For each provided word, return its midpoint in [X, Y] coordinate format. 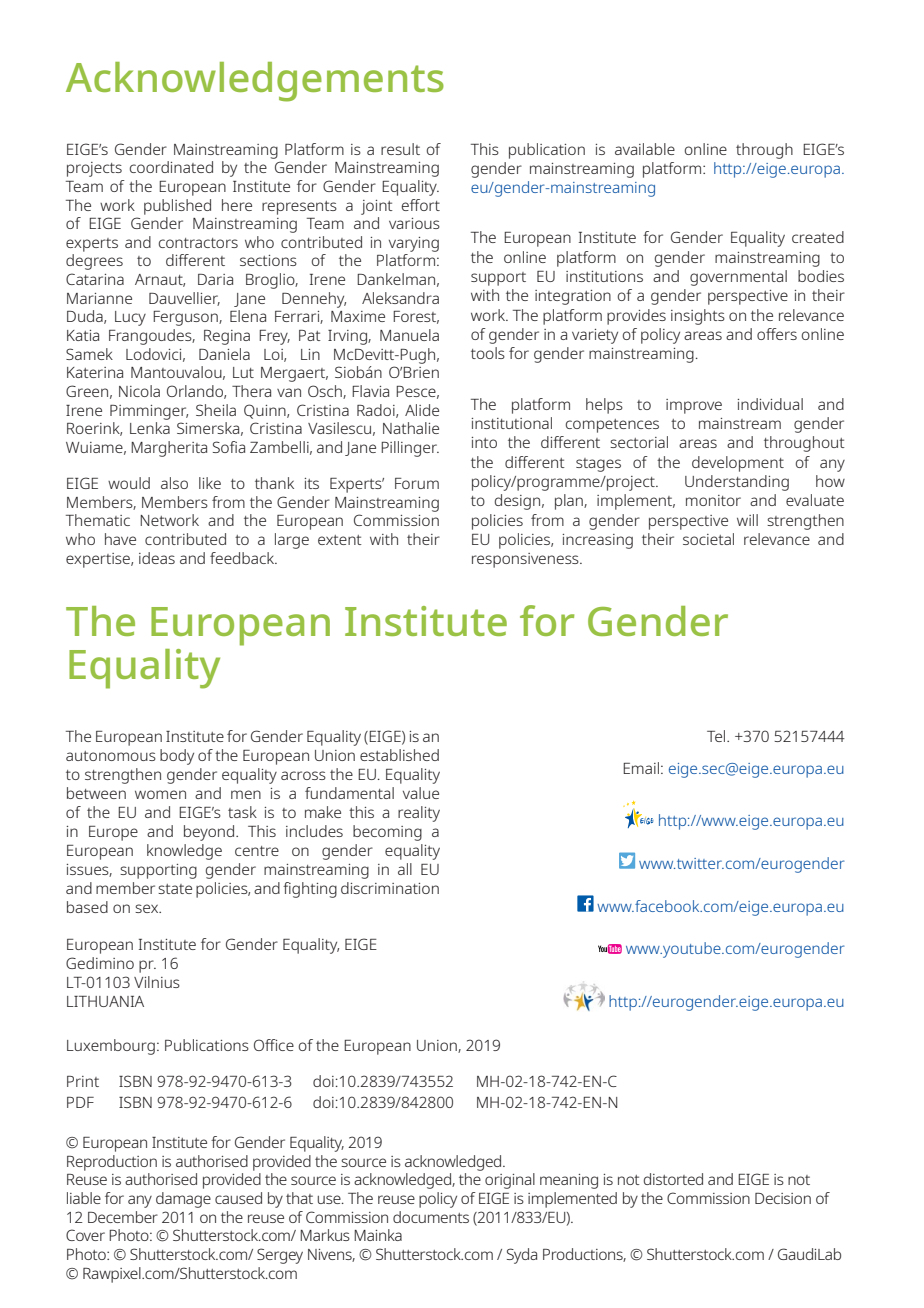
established [399, 755]
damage [183, 1200]
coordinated [171, 167]
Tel [717, 736]
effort [421, 205]
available [645, 149]
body [177, 757]
